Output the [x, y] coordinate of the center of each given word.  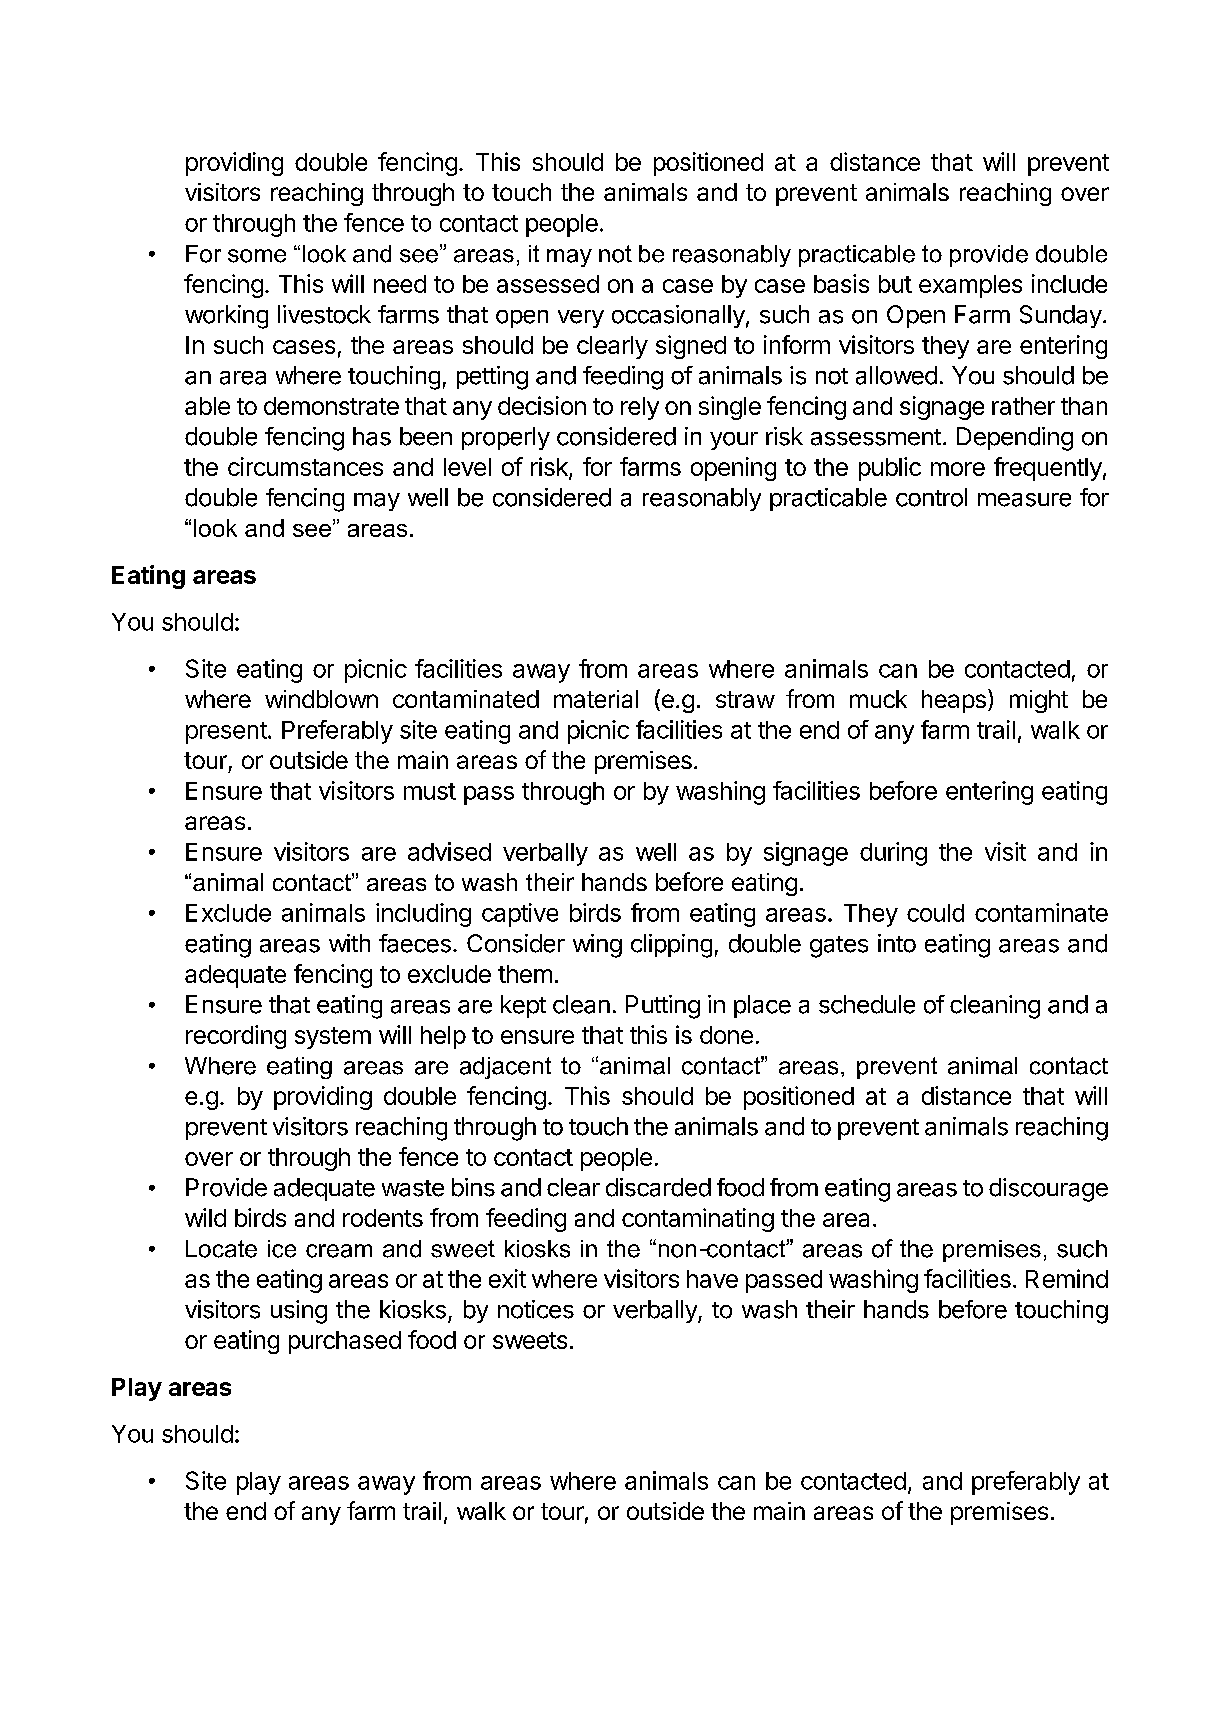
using [299, 1312]
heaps [954, 701]
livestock [324, 314]
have [712, 1279]
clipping [671, 946]
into [897, 943]
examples [970, 286]
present [226, 733]
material [596, 699]
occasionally [678, 316]
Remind [1067, 1278]
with [349, 943]
